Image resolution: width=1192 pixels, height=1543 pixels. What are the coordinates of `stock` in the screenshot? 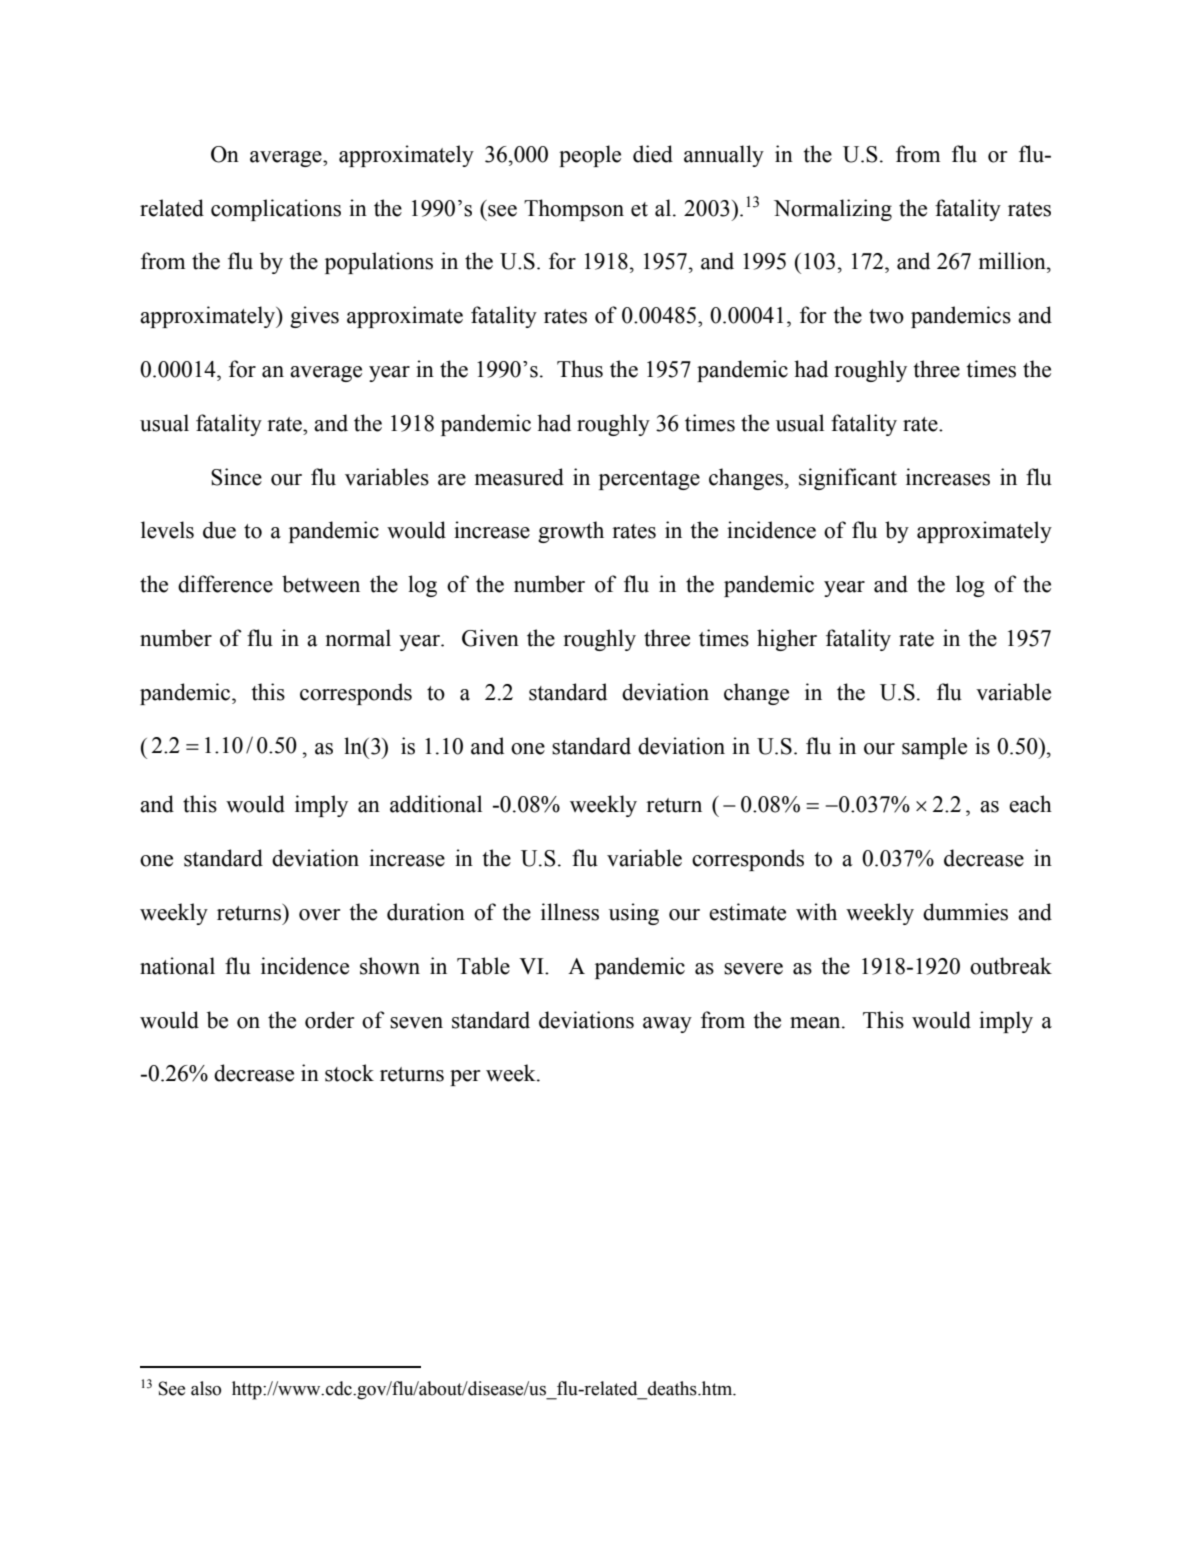 It's located at (349, 1073).
